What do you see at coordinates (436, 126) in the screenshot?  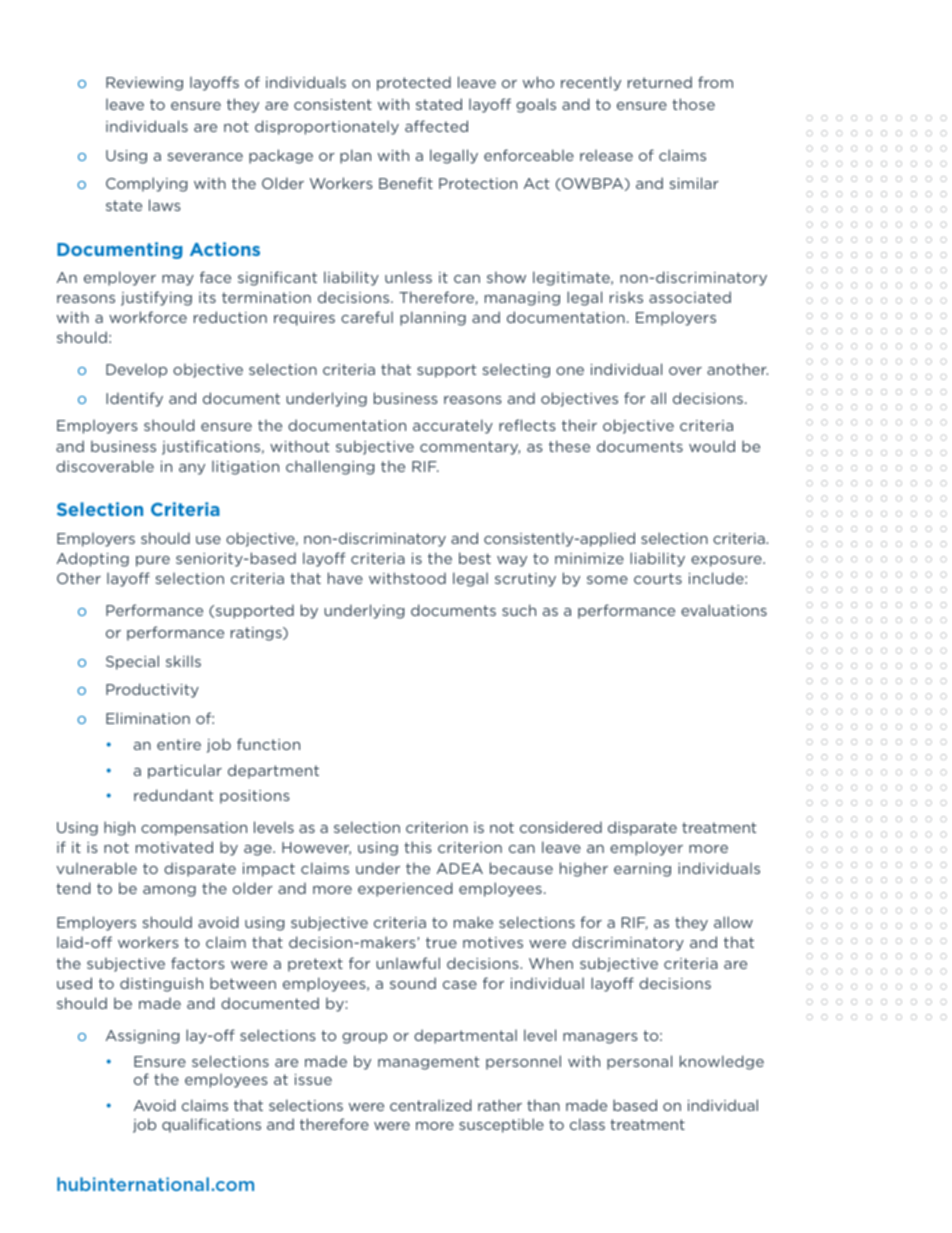 I see `affected` at bounding box center [436, 126].
